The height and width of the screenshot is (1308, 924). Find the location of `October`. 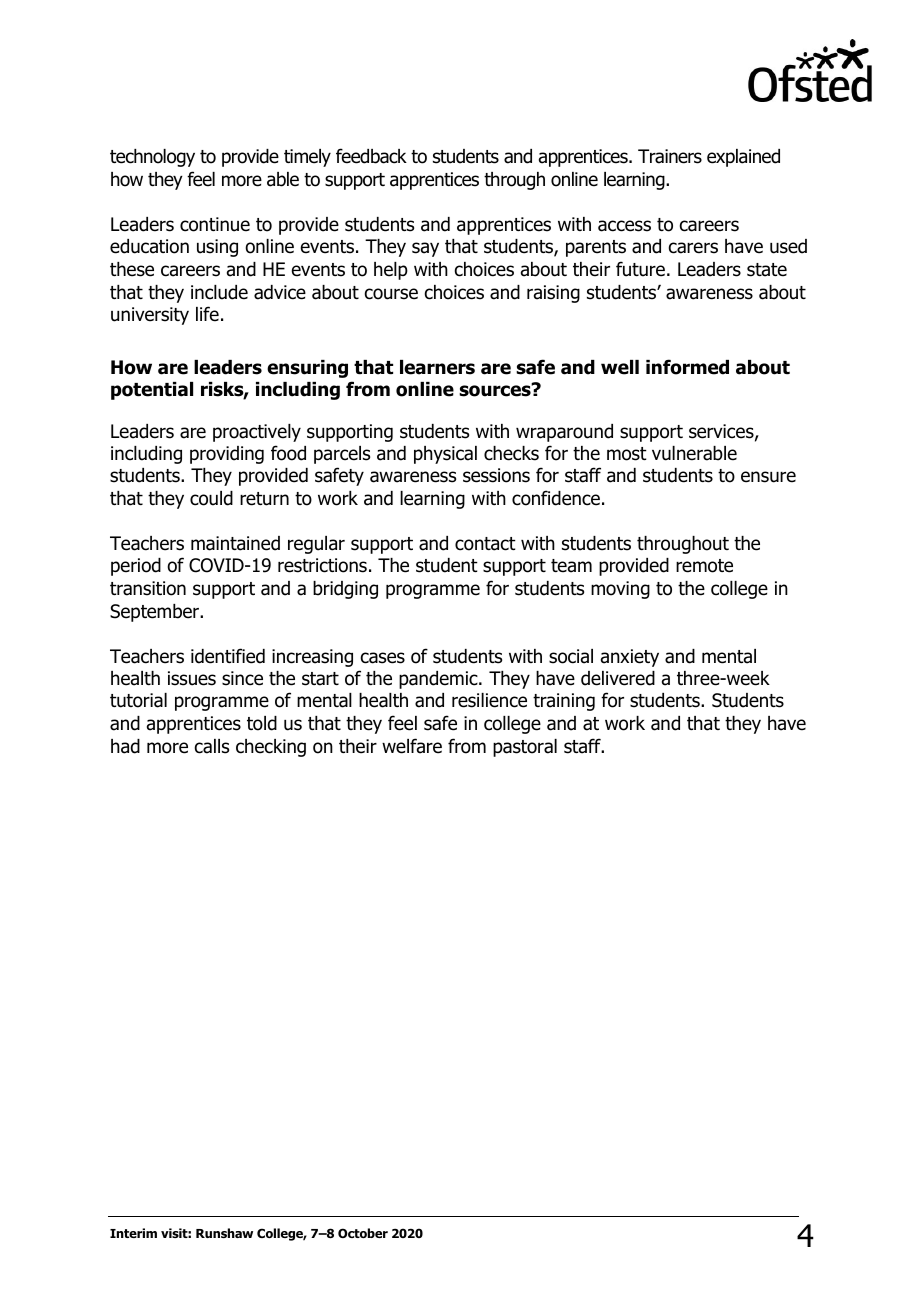

October is located at coordinates (363, 1233).
